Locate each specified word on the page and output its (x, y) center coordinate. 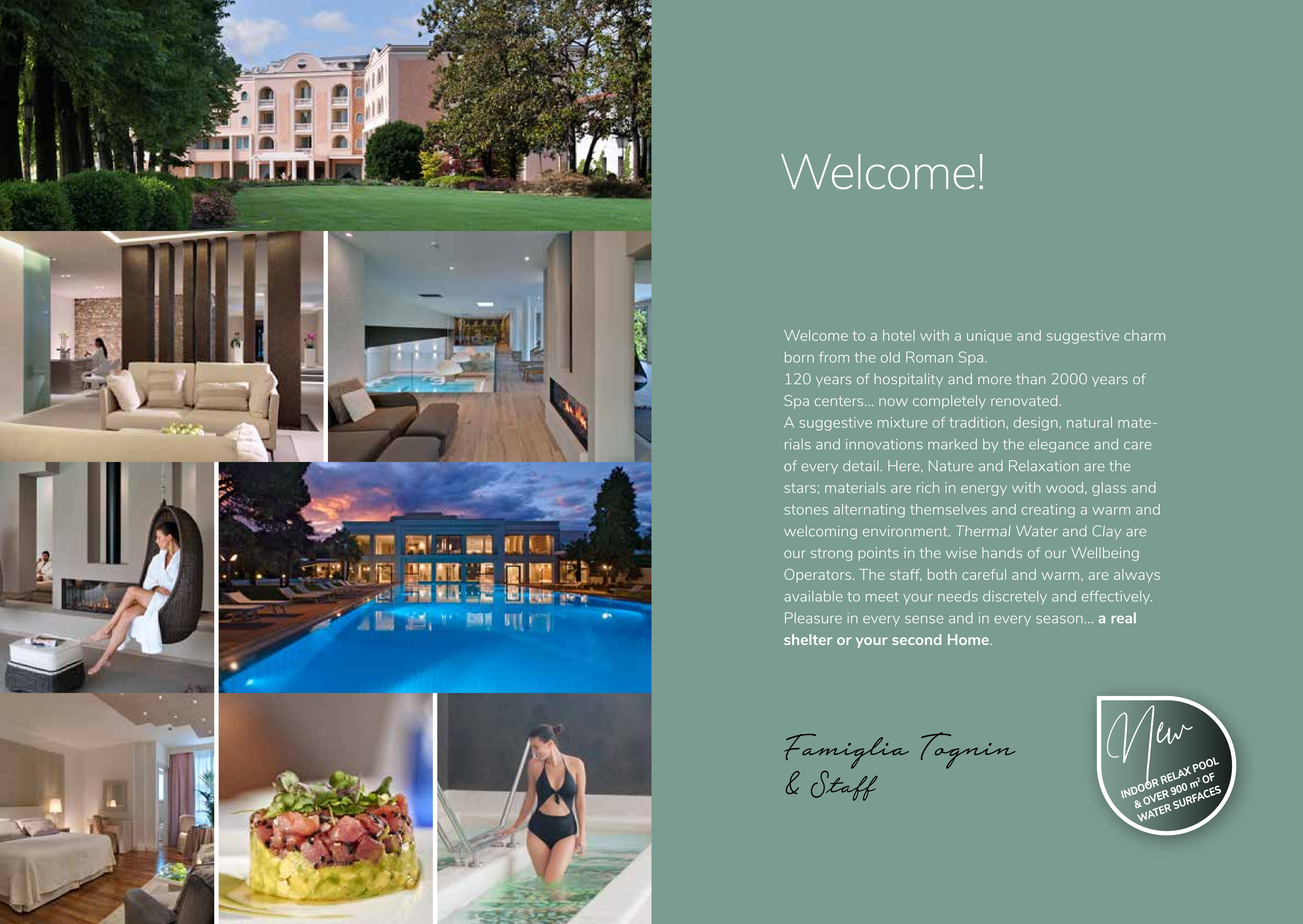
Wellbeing (1105, 554)
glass (1109, 489)
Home (969, 639)
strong (831, 554)
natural (1089, 422)
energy (984, 490)
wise (961, 552)
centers (840, 401)
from (834, 357)
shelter (808, 639)
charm (1144, 335)
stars (800, 488)
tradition (977, 422)
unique (989, 336)
